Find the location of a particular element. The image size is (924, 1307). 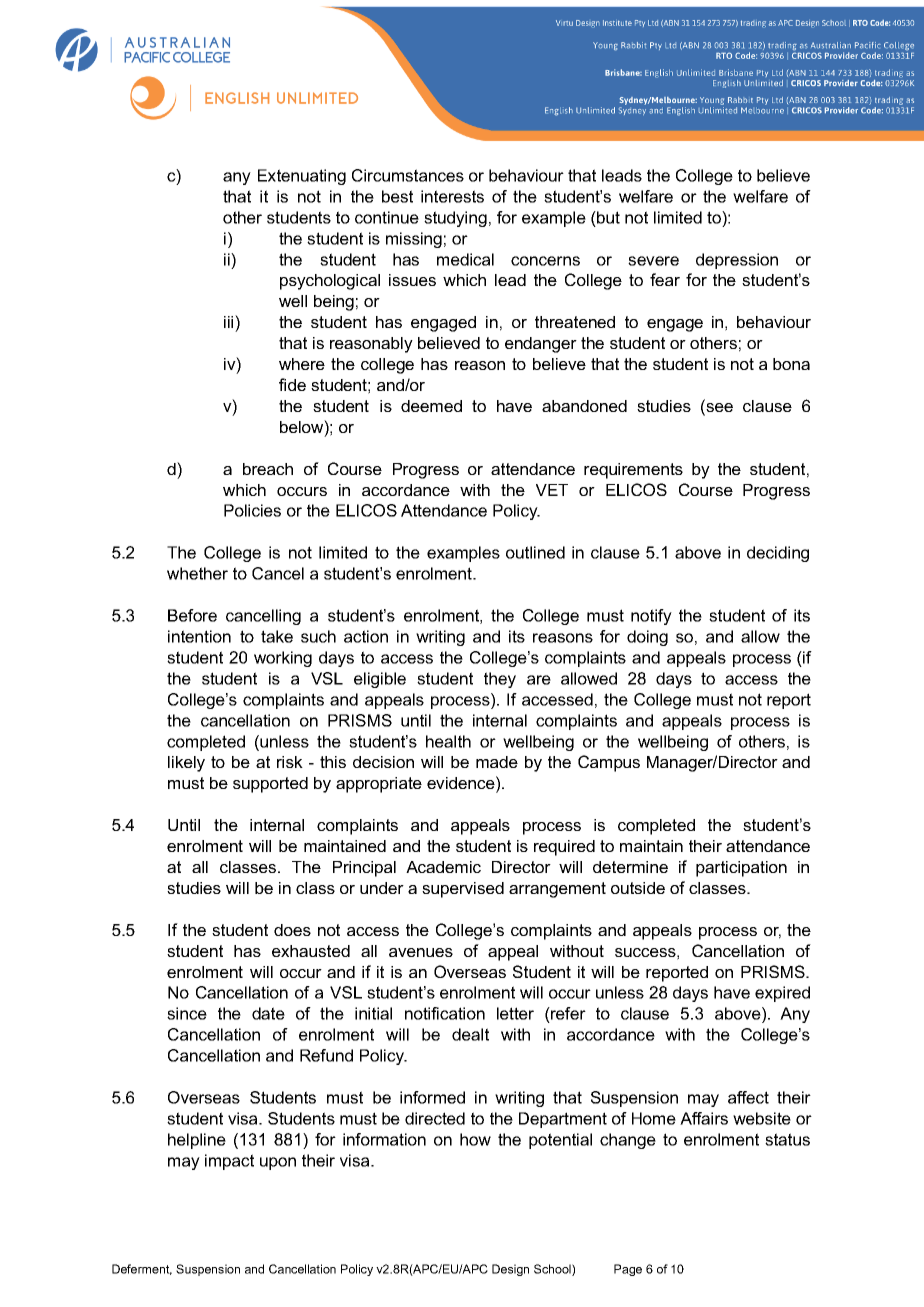

does is located at coordinates (292, 930).
